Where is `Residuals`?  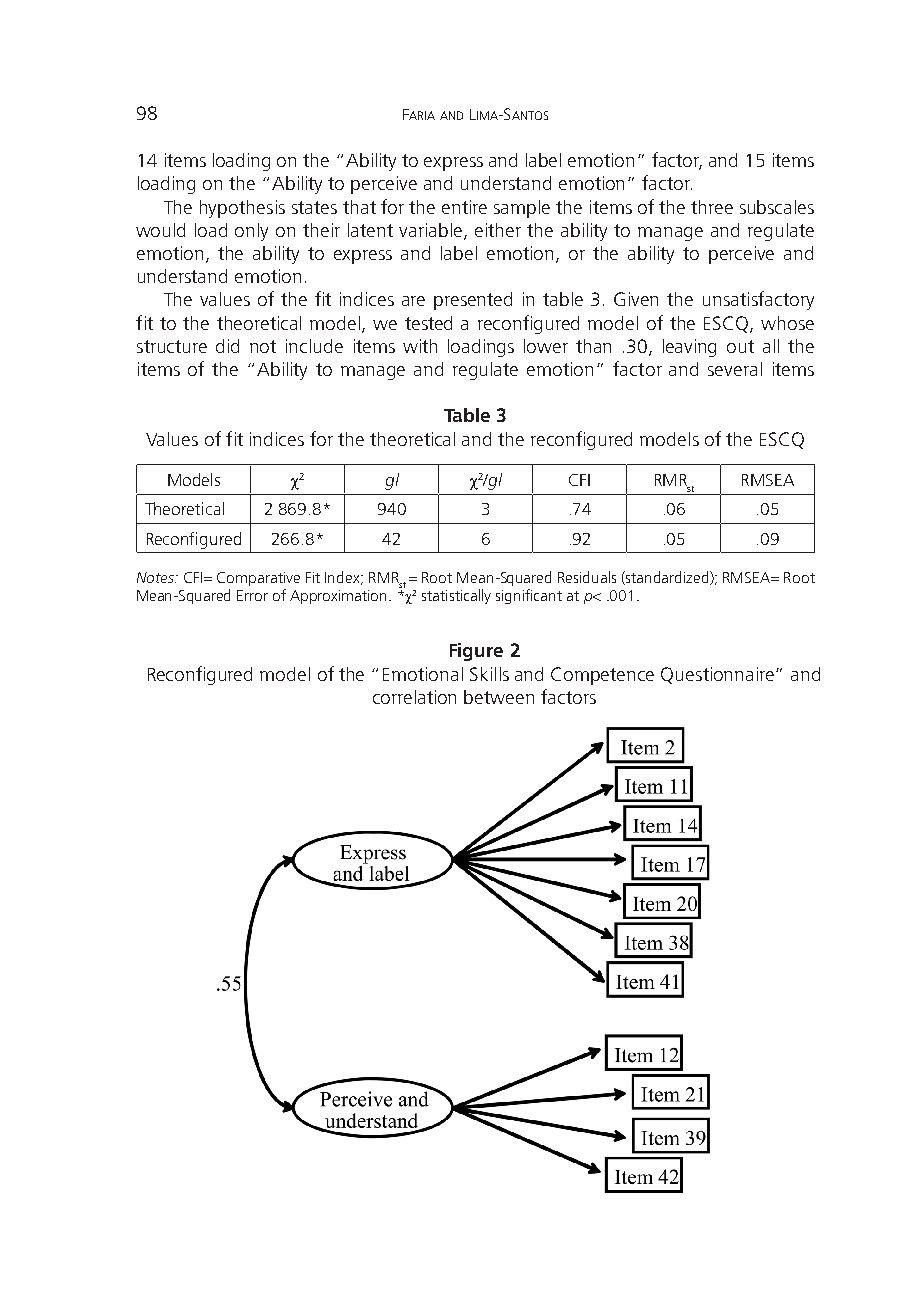 Residuals is located at coordinates (587, 577).
